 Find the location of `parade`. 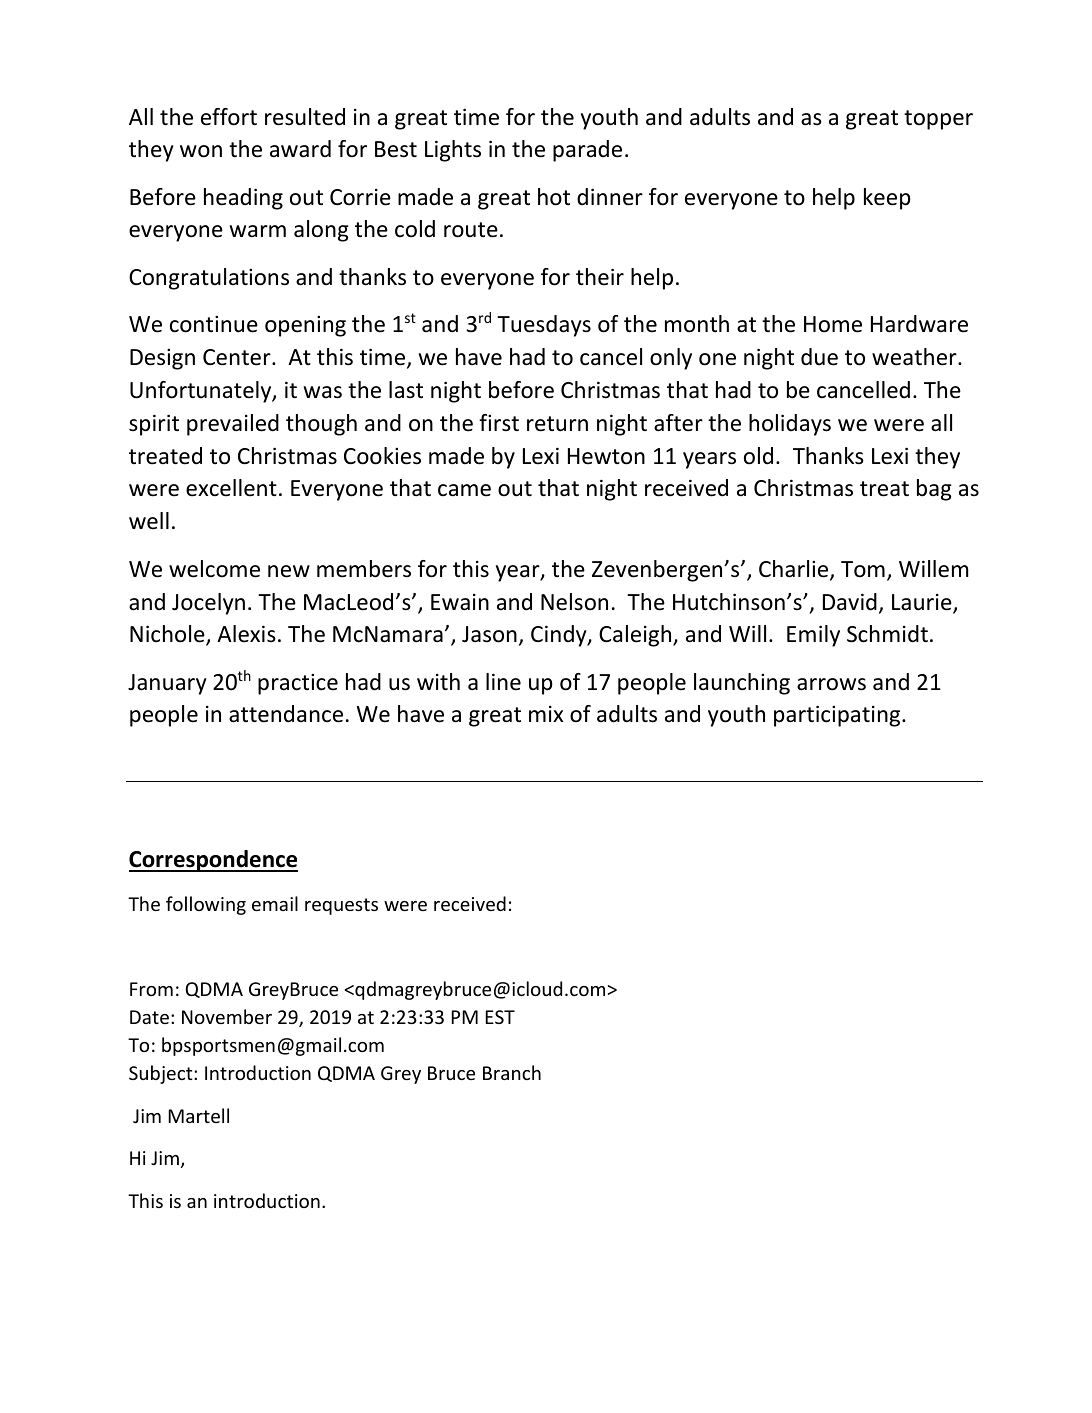

parade is located at coordinates (587, 151).
